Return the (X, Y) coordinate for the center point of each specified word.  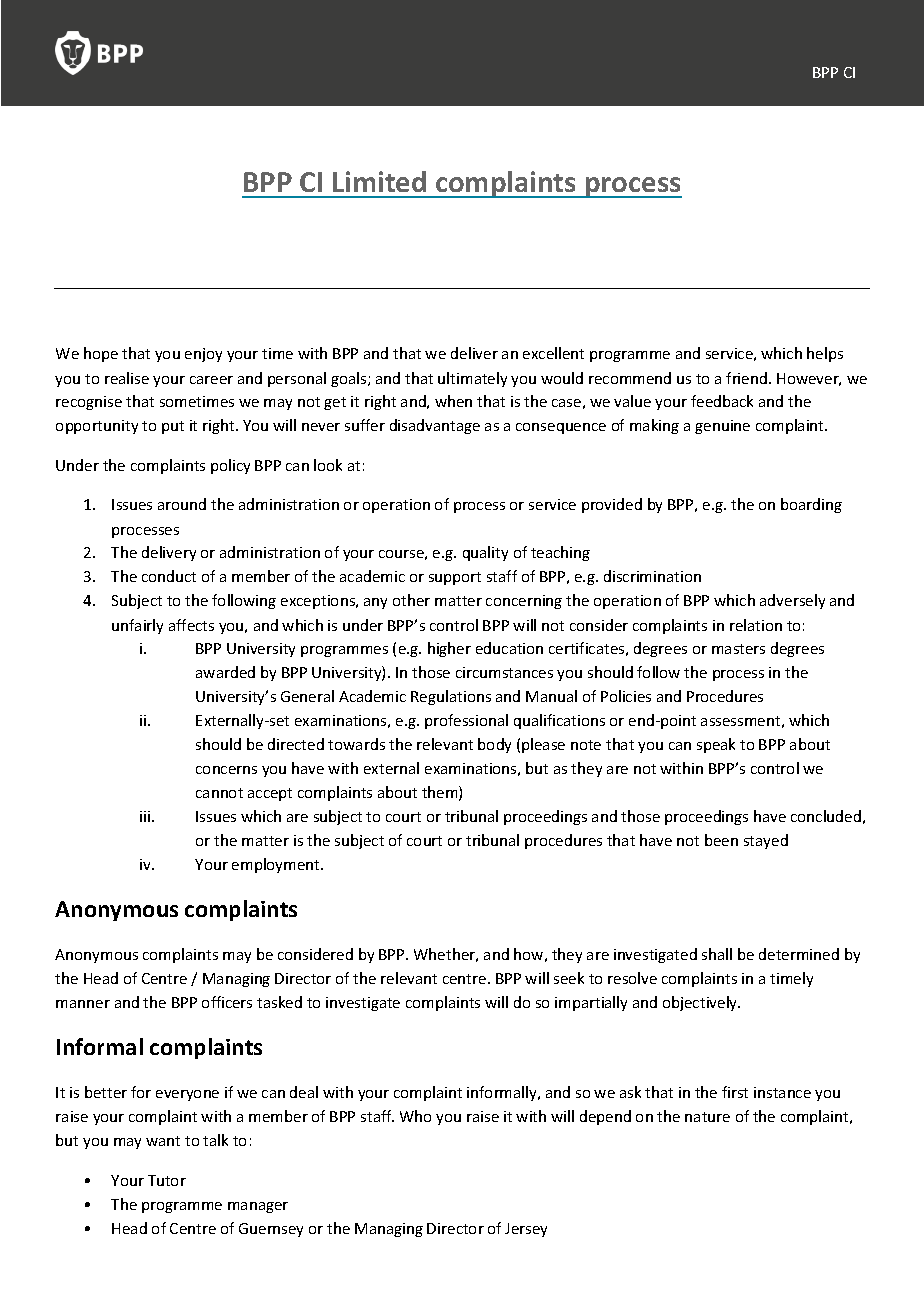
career (211, 380)
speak (716, 745)
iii (146, 816)
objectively (701, 1003)
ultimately (472, 379)
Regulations (451, 697)
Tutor (167, 1180)
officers (227, 1002)
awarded (225, 672)
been (721, 840)
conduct (169, 576)
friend (748, 378)
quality (485, 553)
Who (415, 1116)
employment (277, 865)
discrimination (652, 576)
